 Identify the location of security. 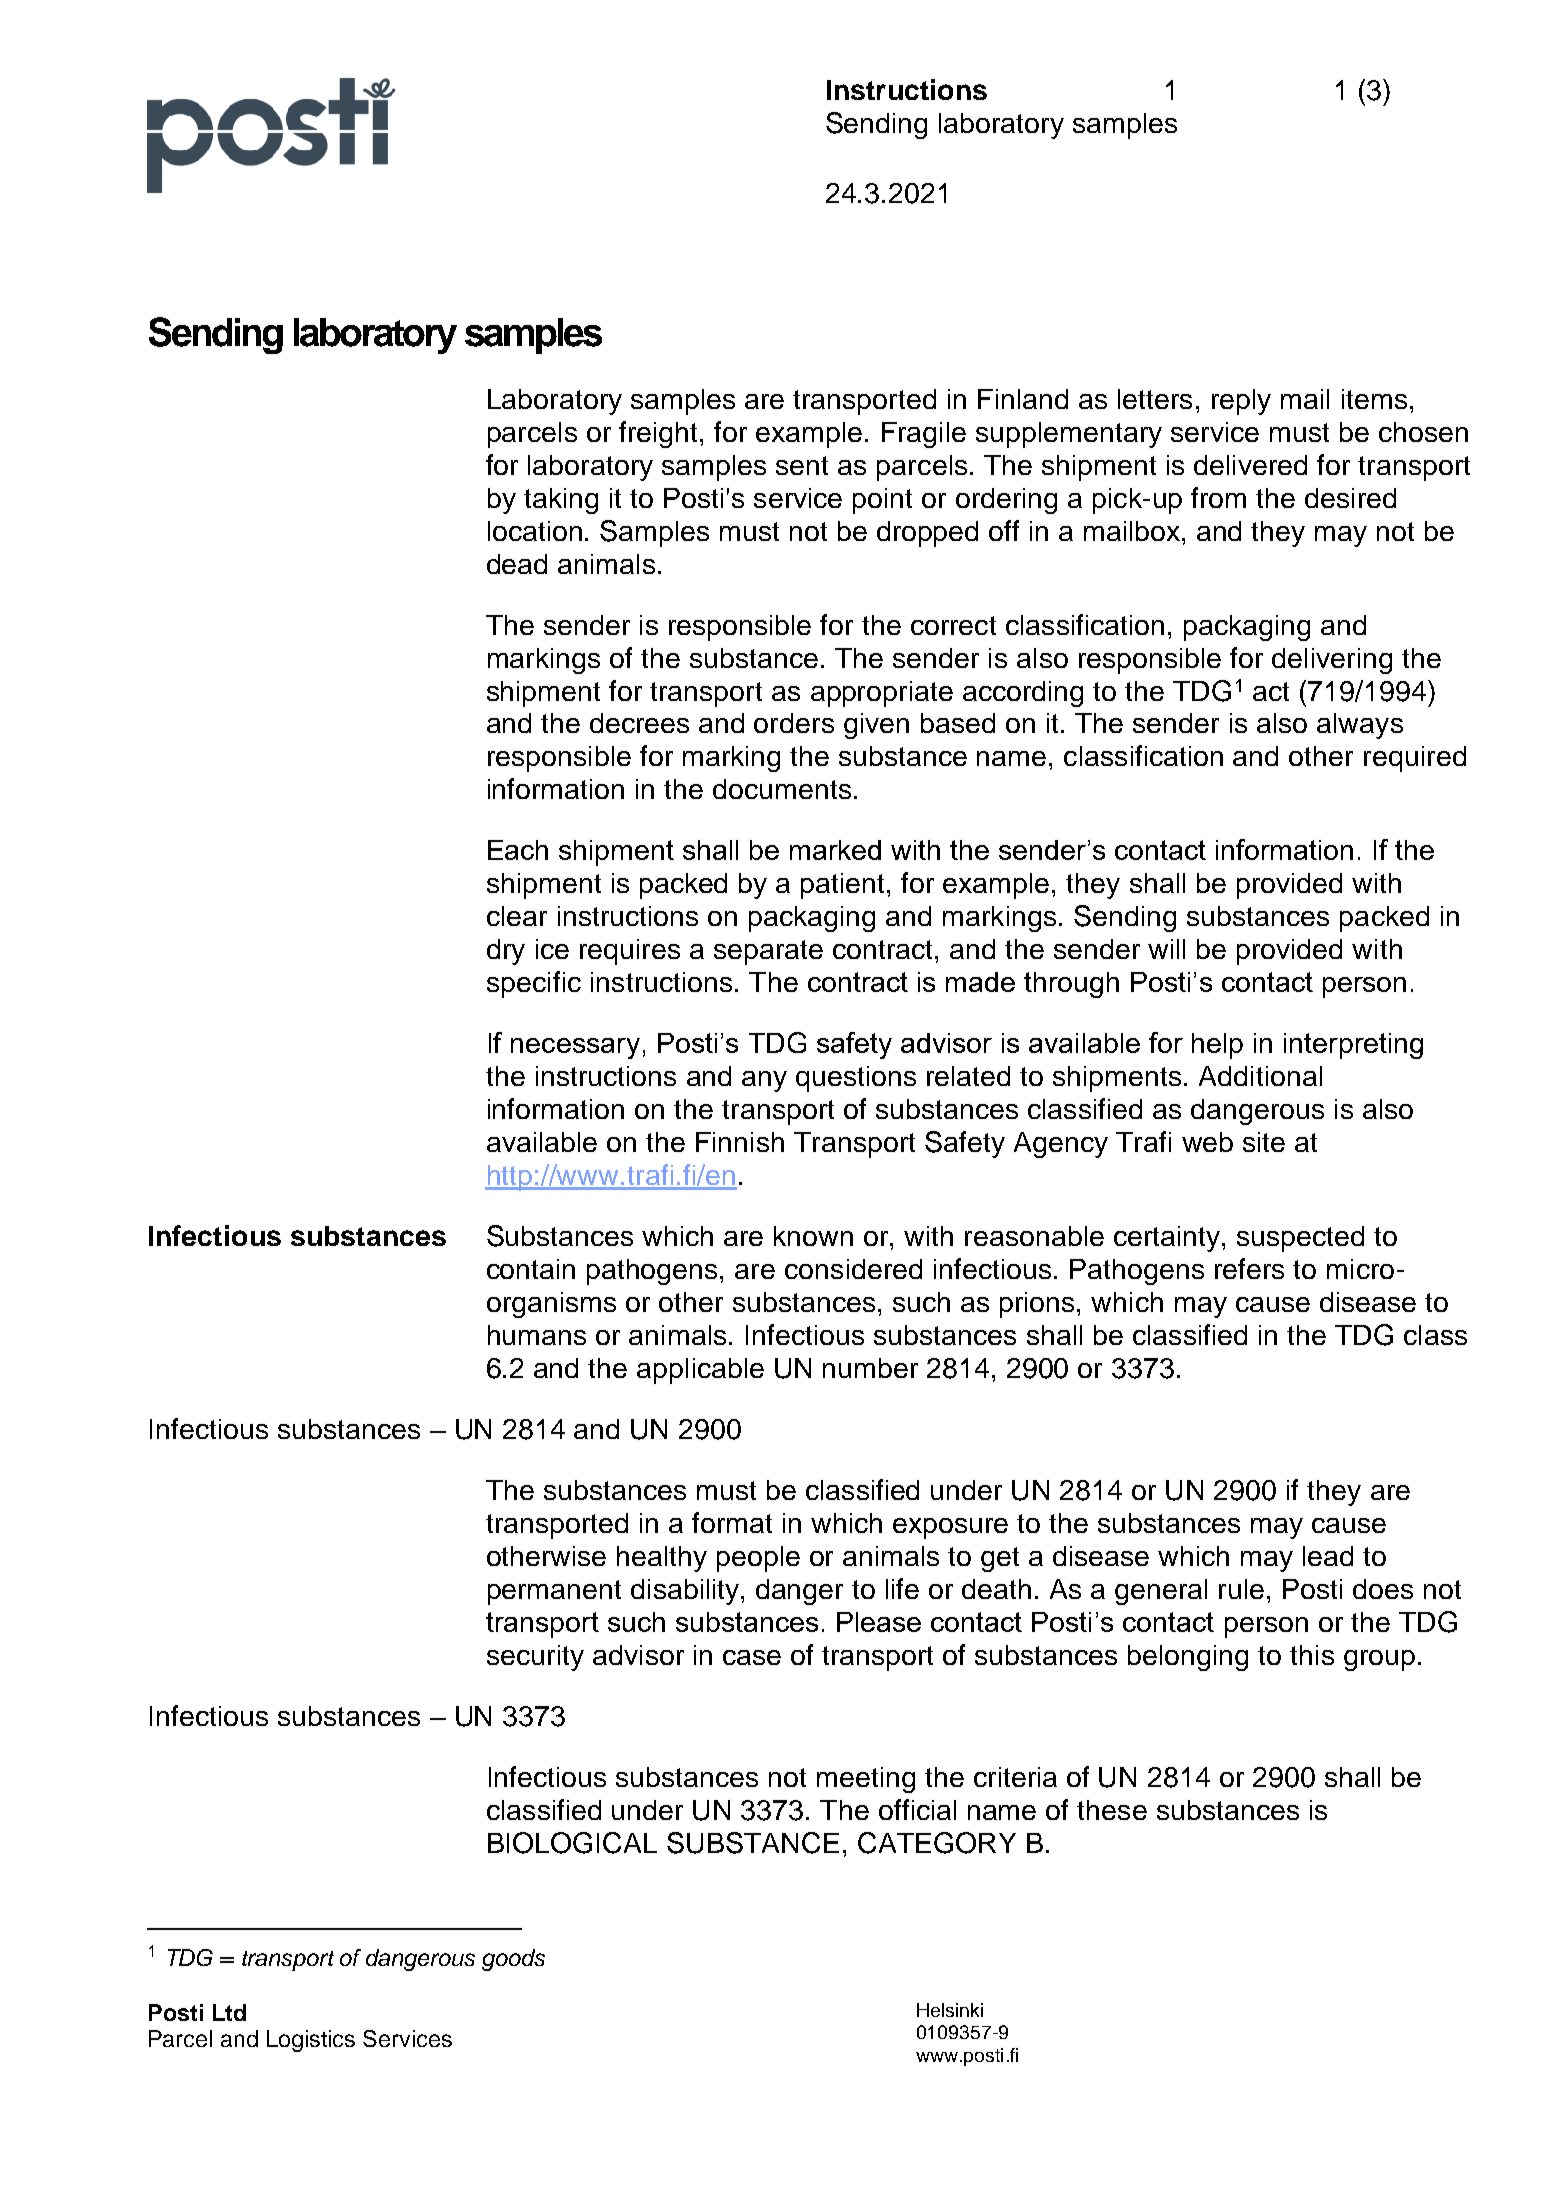
(535, 1658).
